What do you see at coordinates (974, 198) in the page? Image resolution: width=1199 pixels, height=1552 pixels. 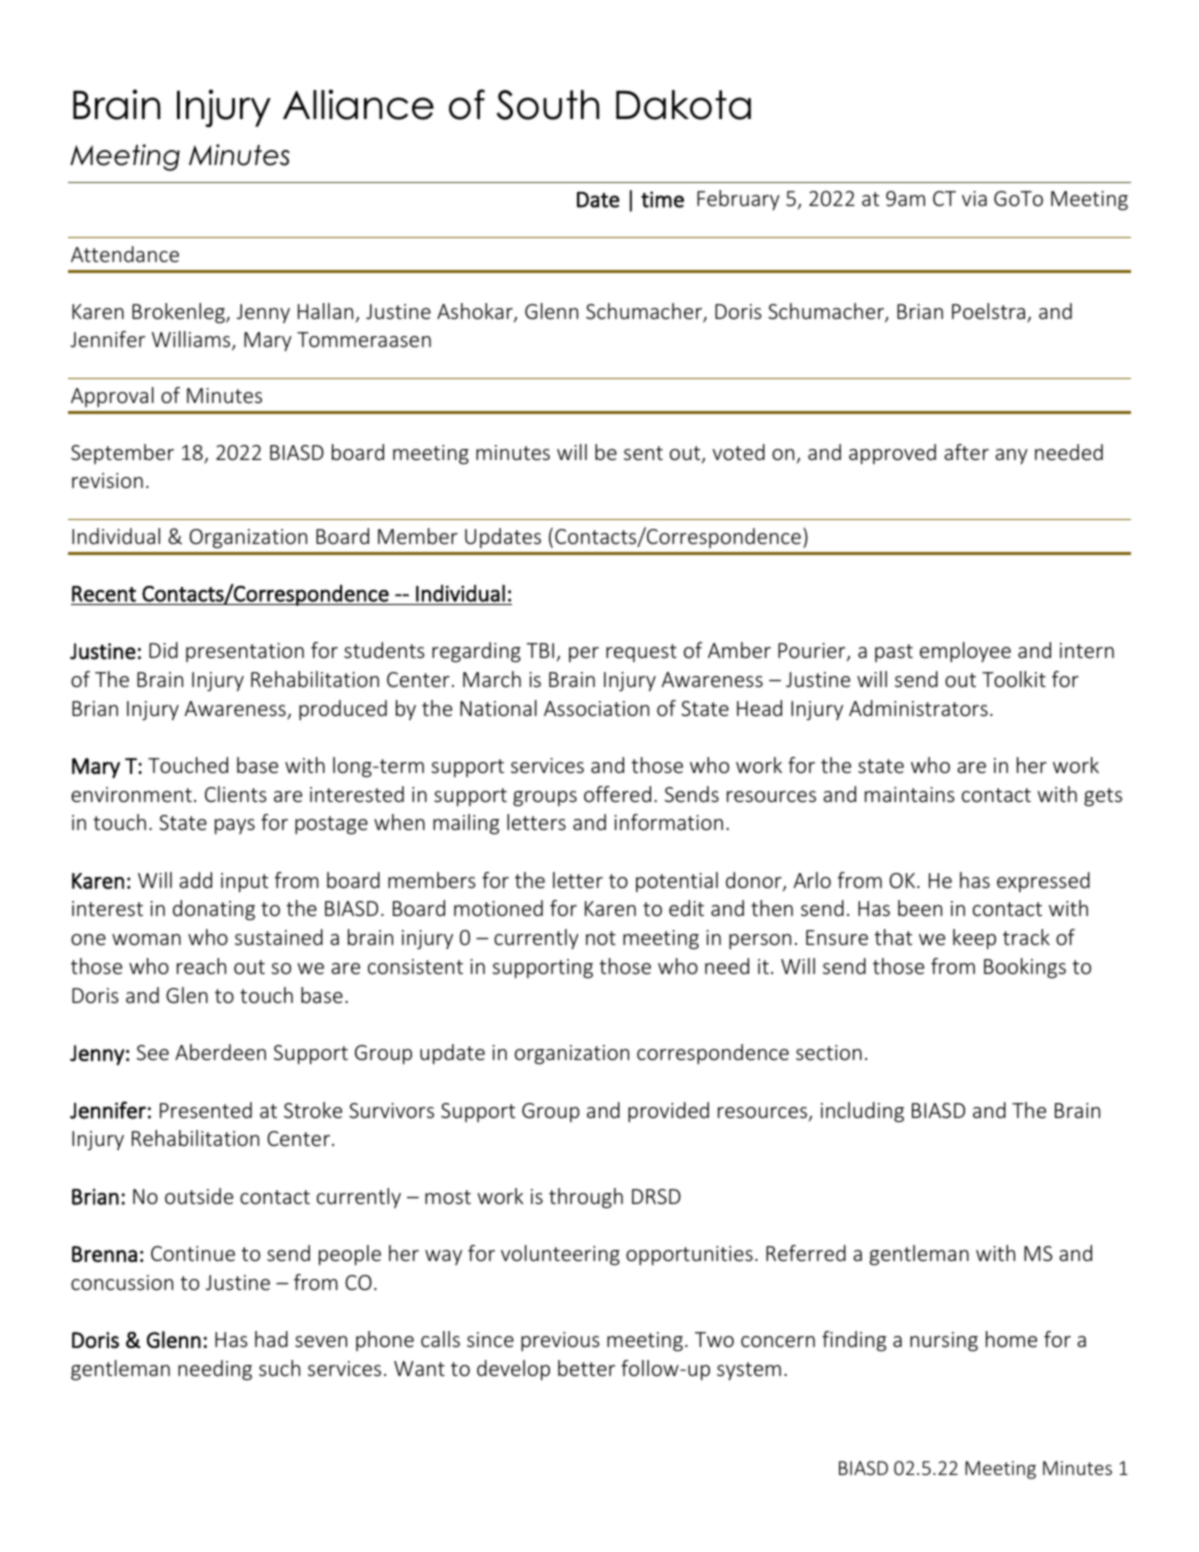 I see `via` at bounding box center [974, 198].
